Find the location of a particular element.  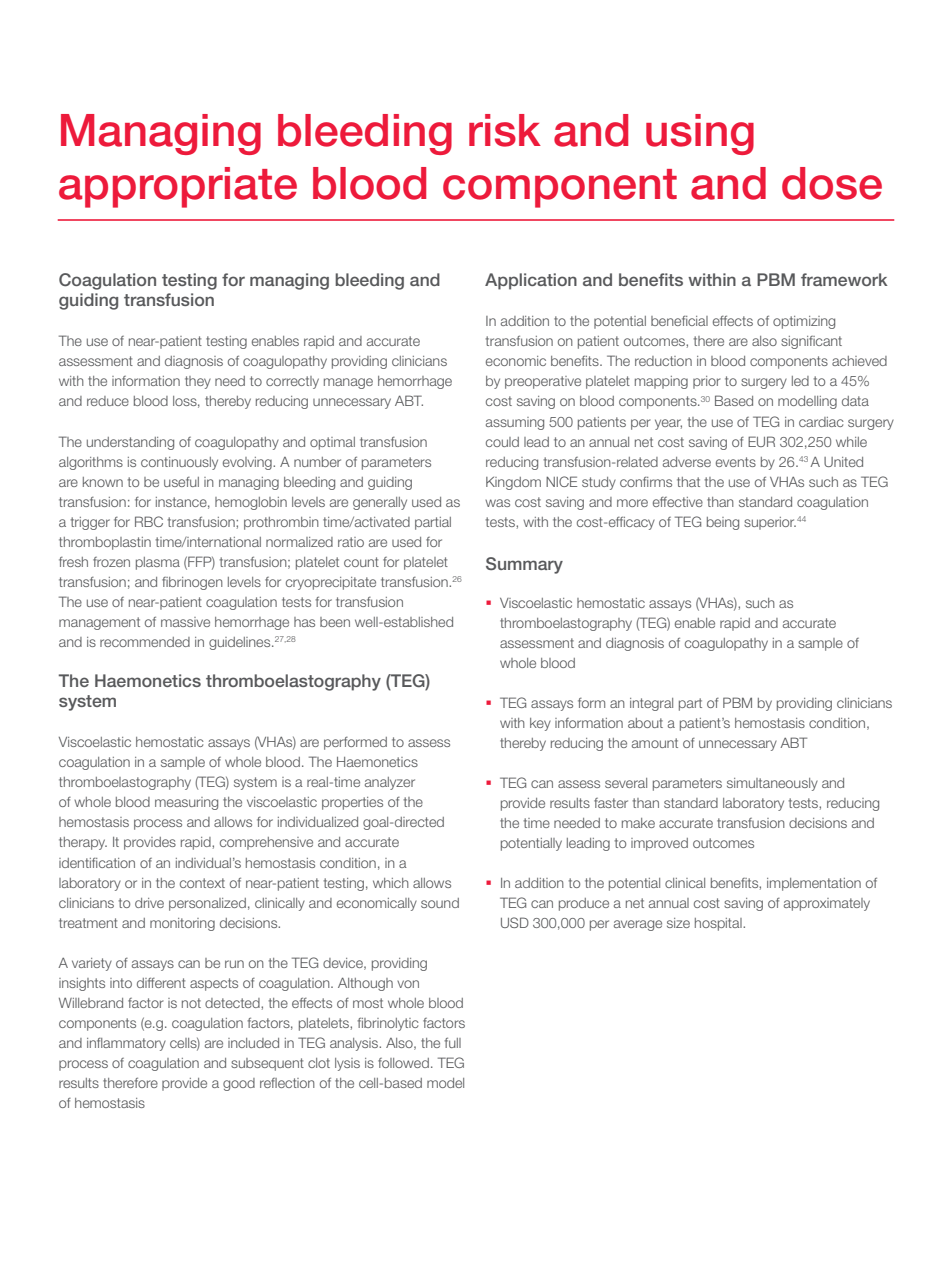

significant is located at coordinates (811, 342).
